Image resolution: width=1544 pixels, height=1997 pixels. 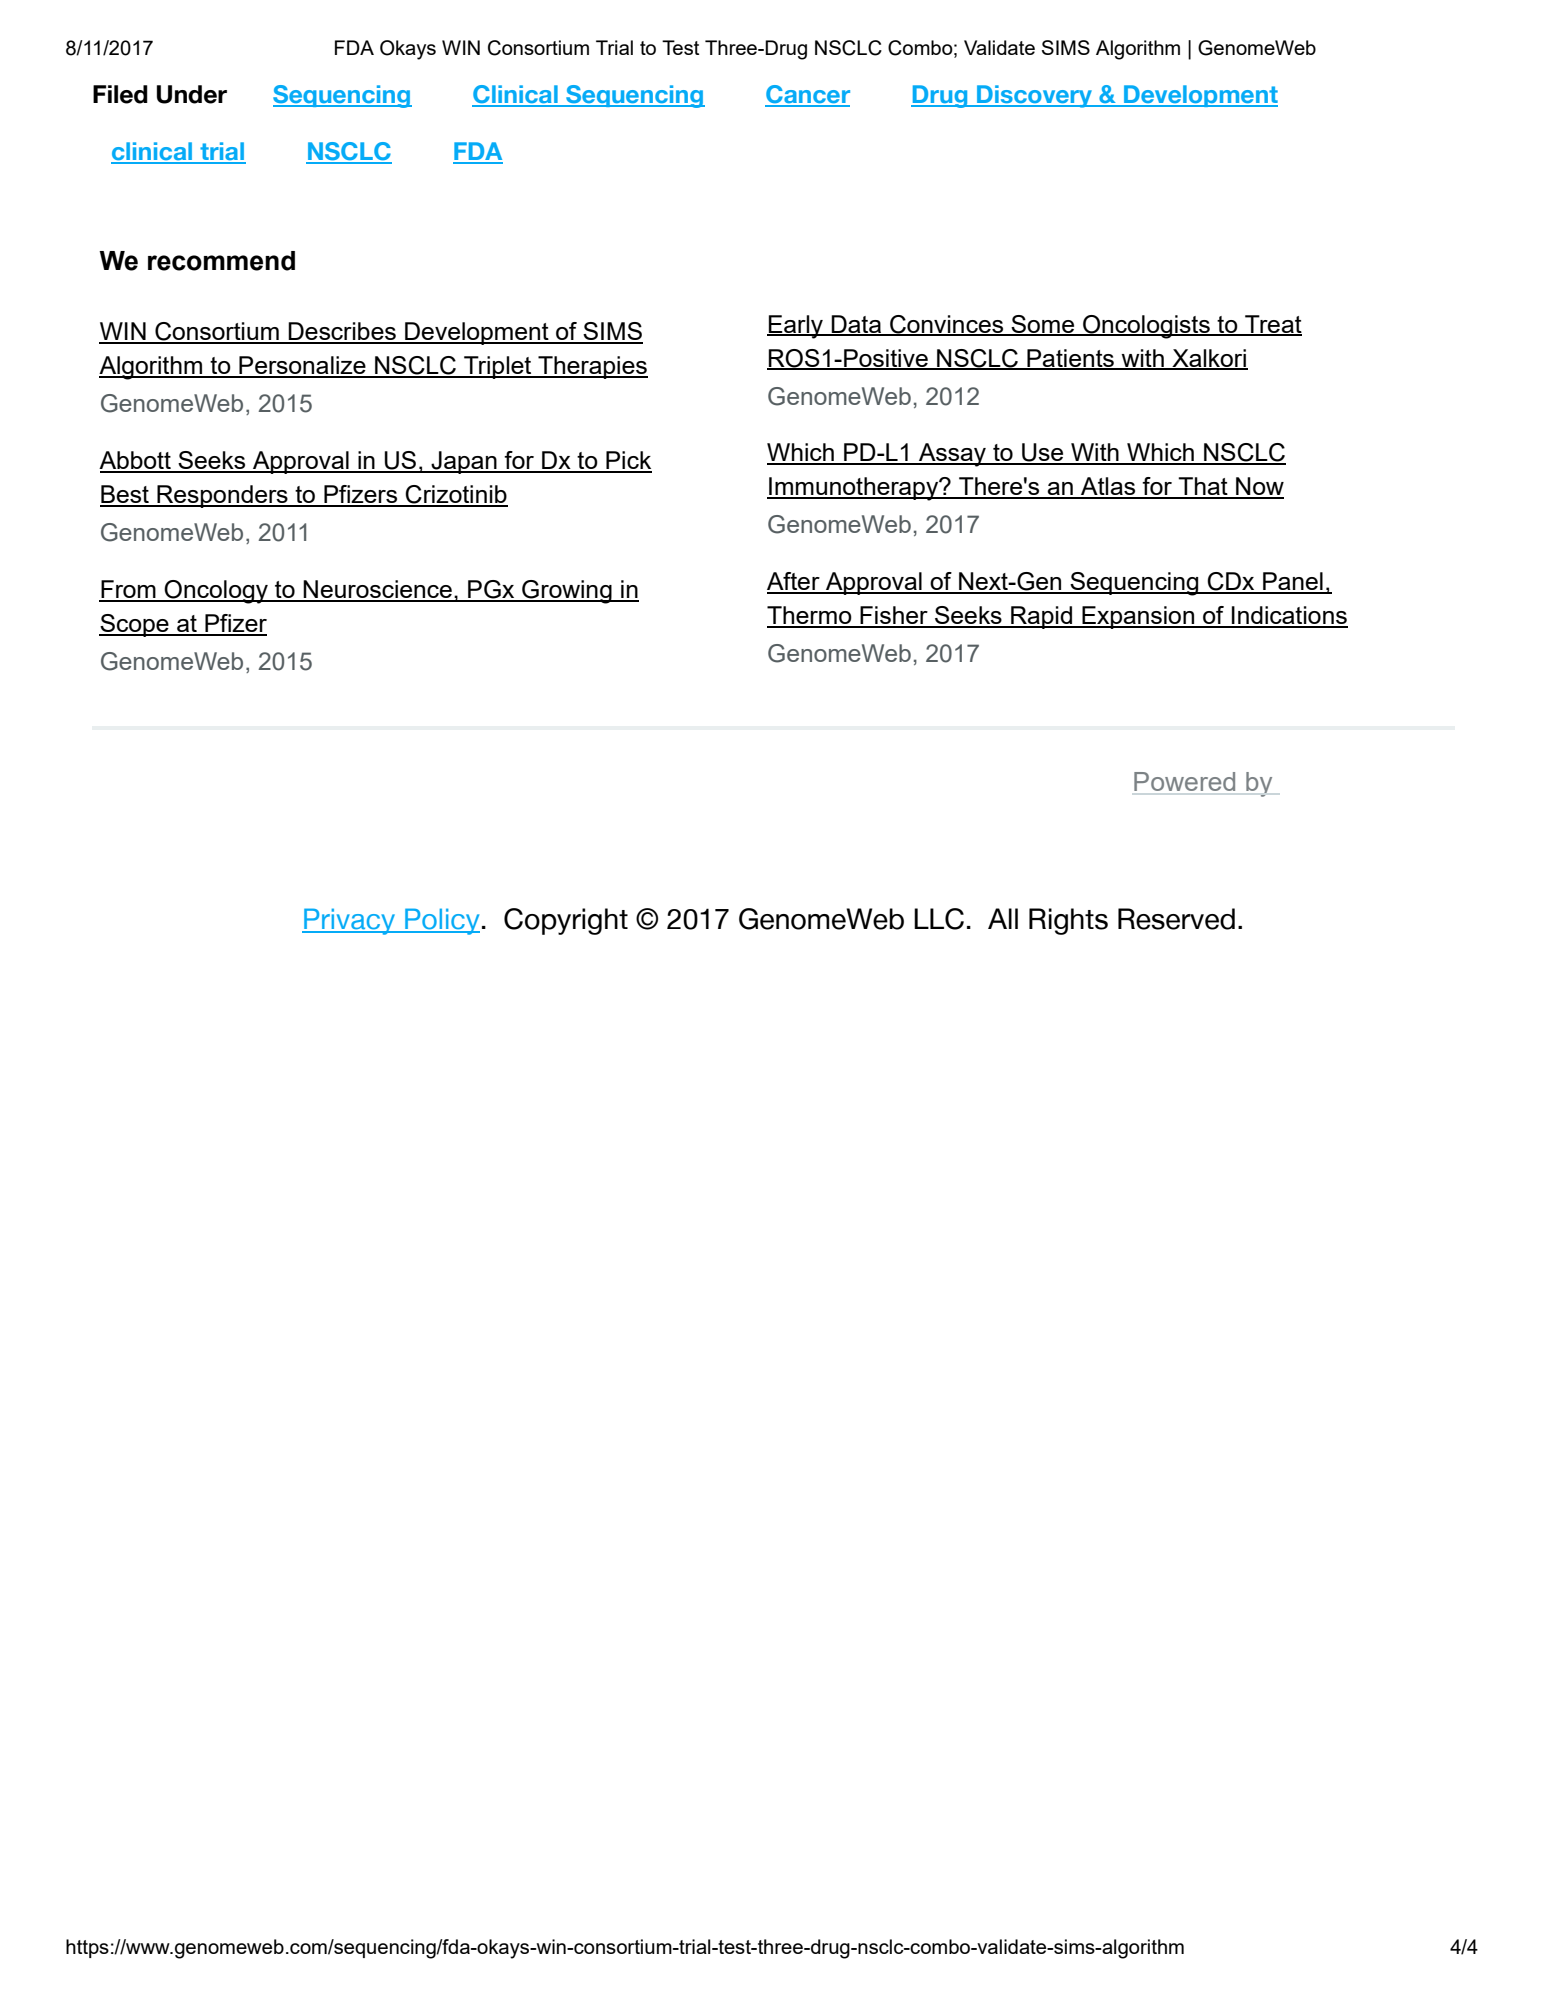 What do you see at coordinates (794, 582) in the document?
I see `After` at bounding box center [794, 582].
